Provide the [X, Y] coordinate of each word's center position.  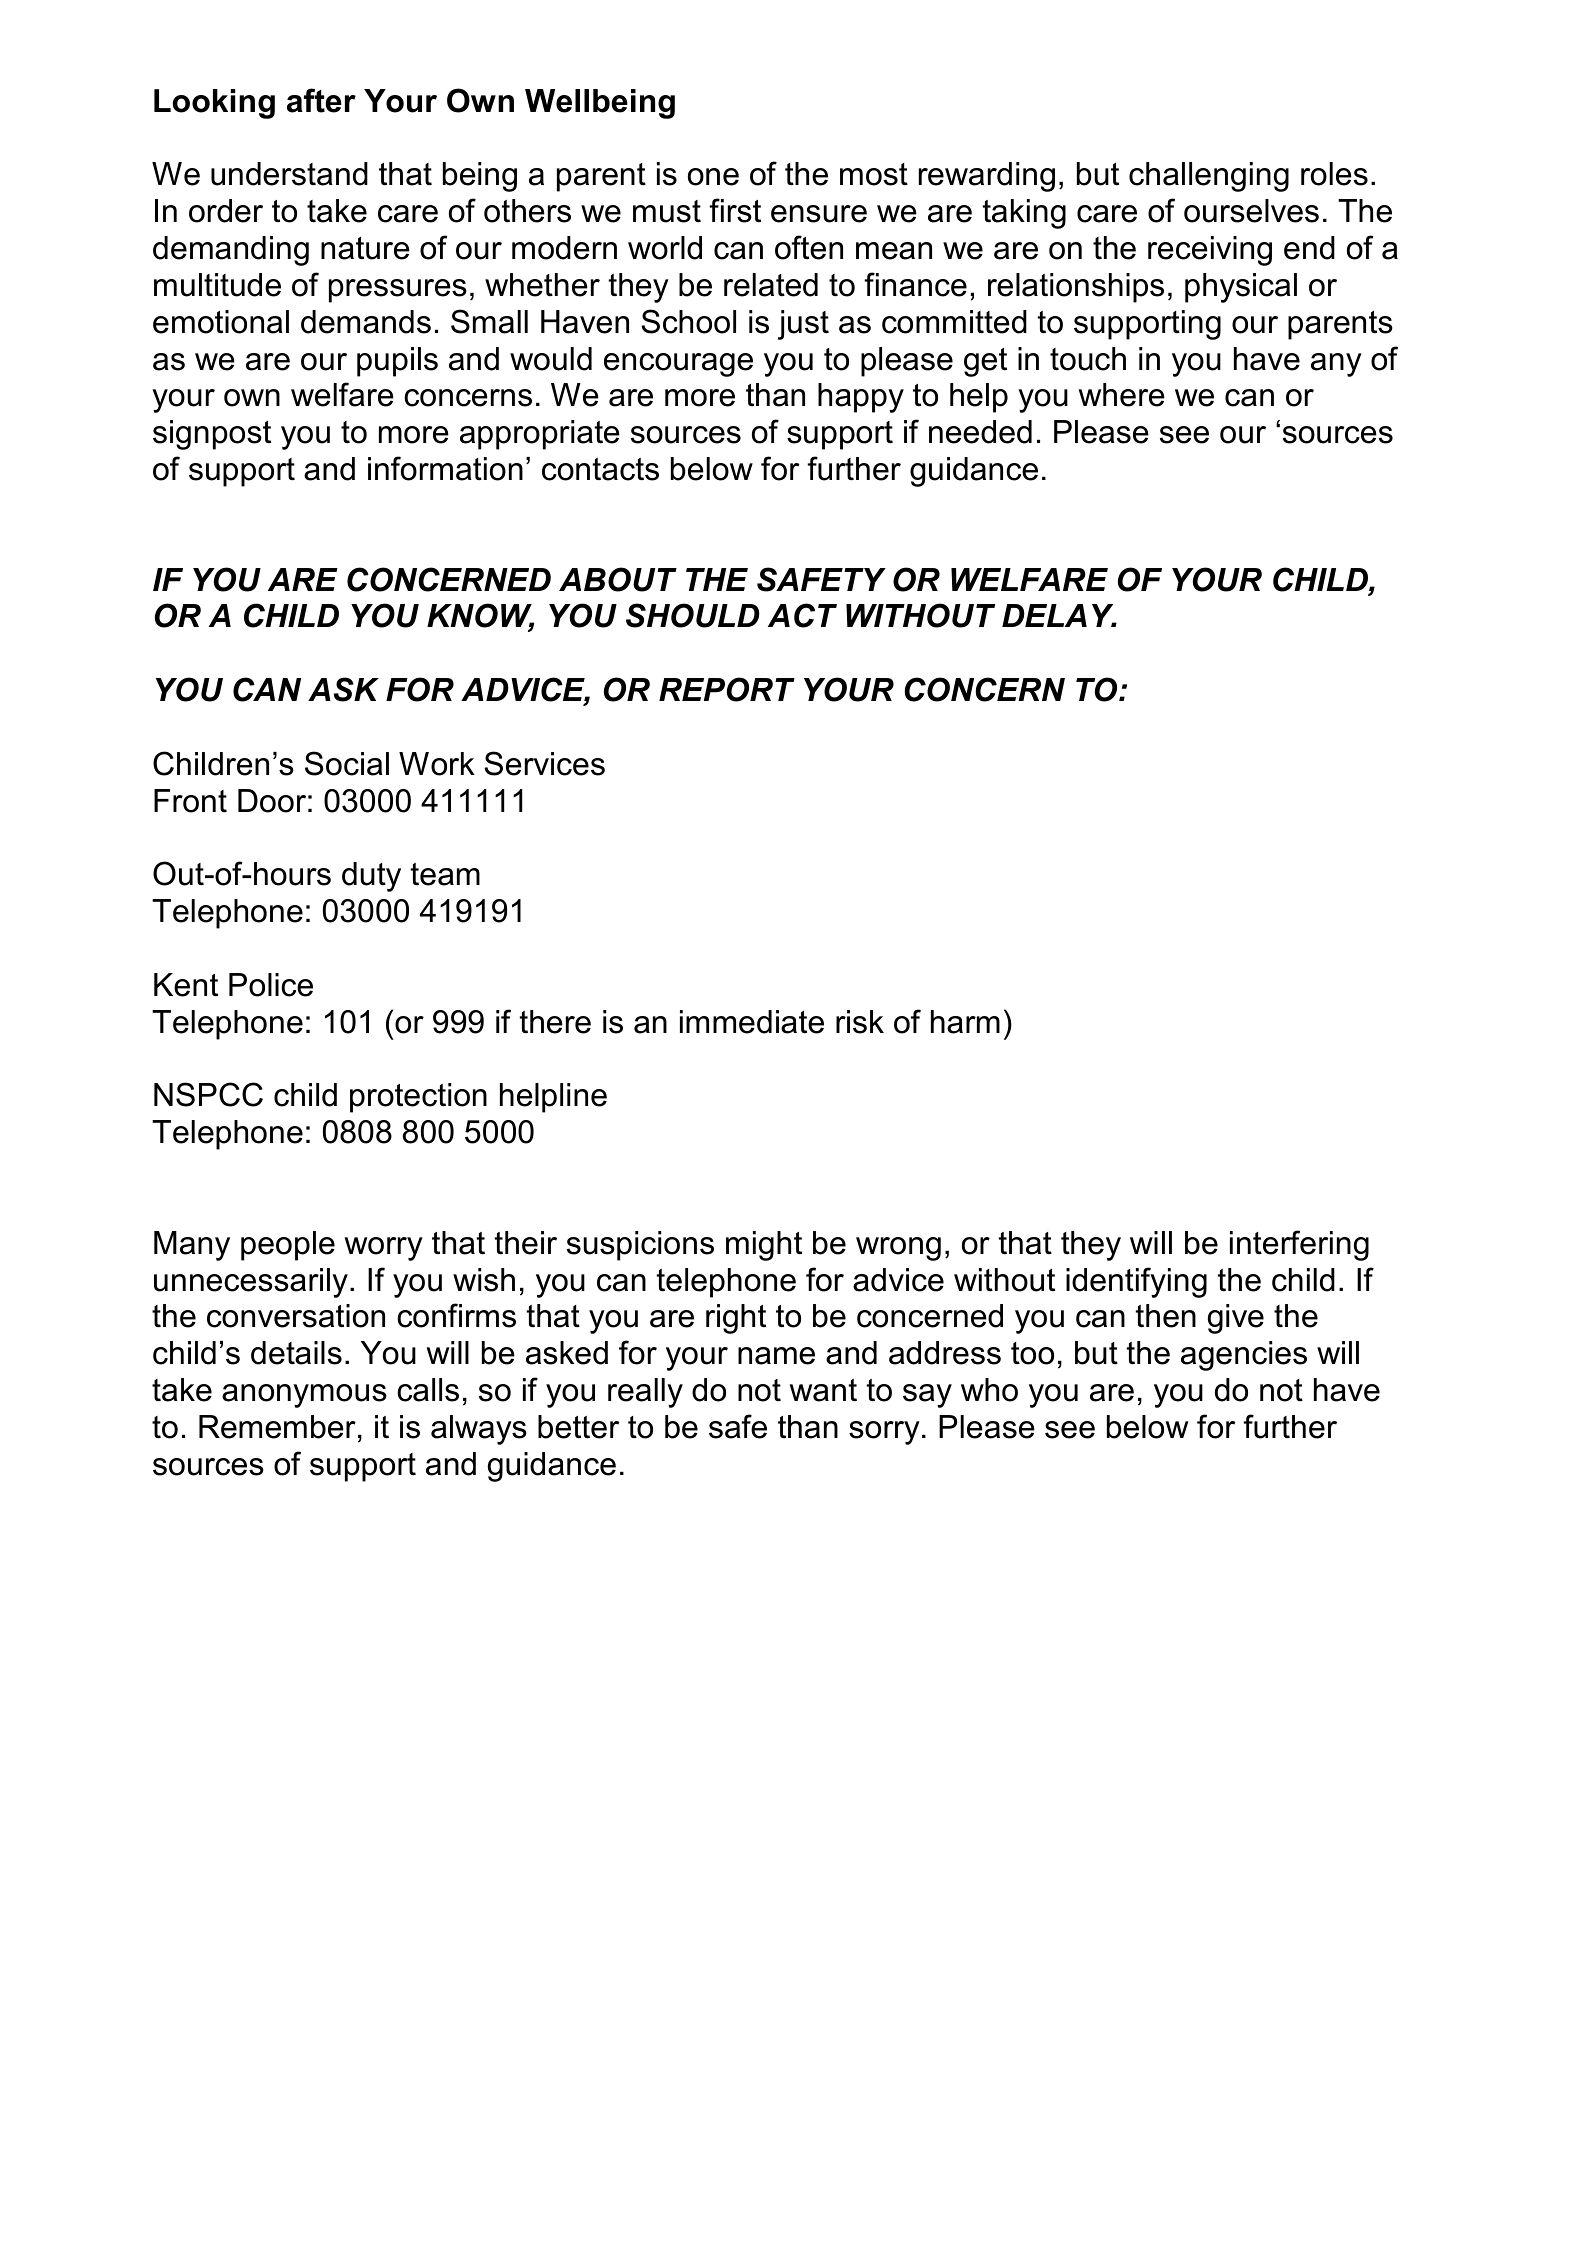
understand [289, 174]
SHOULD [693, 615]
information [445, 468]
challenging [1209, 177]
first [735, 210]
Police [271, 985]
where [1121, 395]
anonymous [304, 1396]
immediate [752, 1022]
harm [965, 1022]
